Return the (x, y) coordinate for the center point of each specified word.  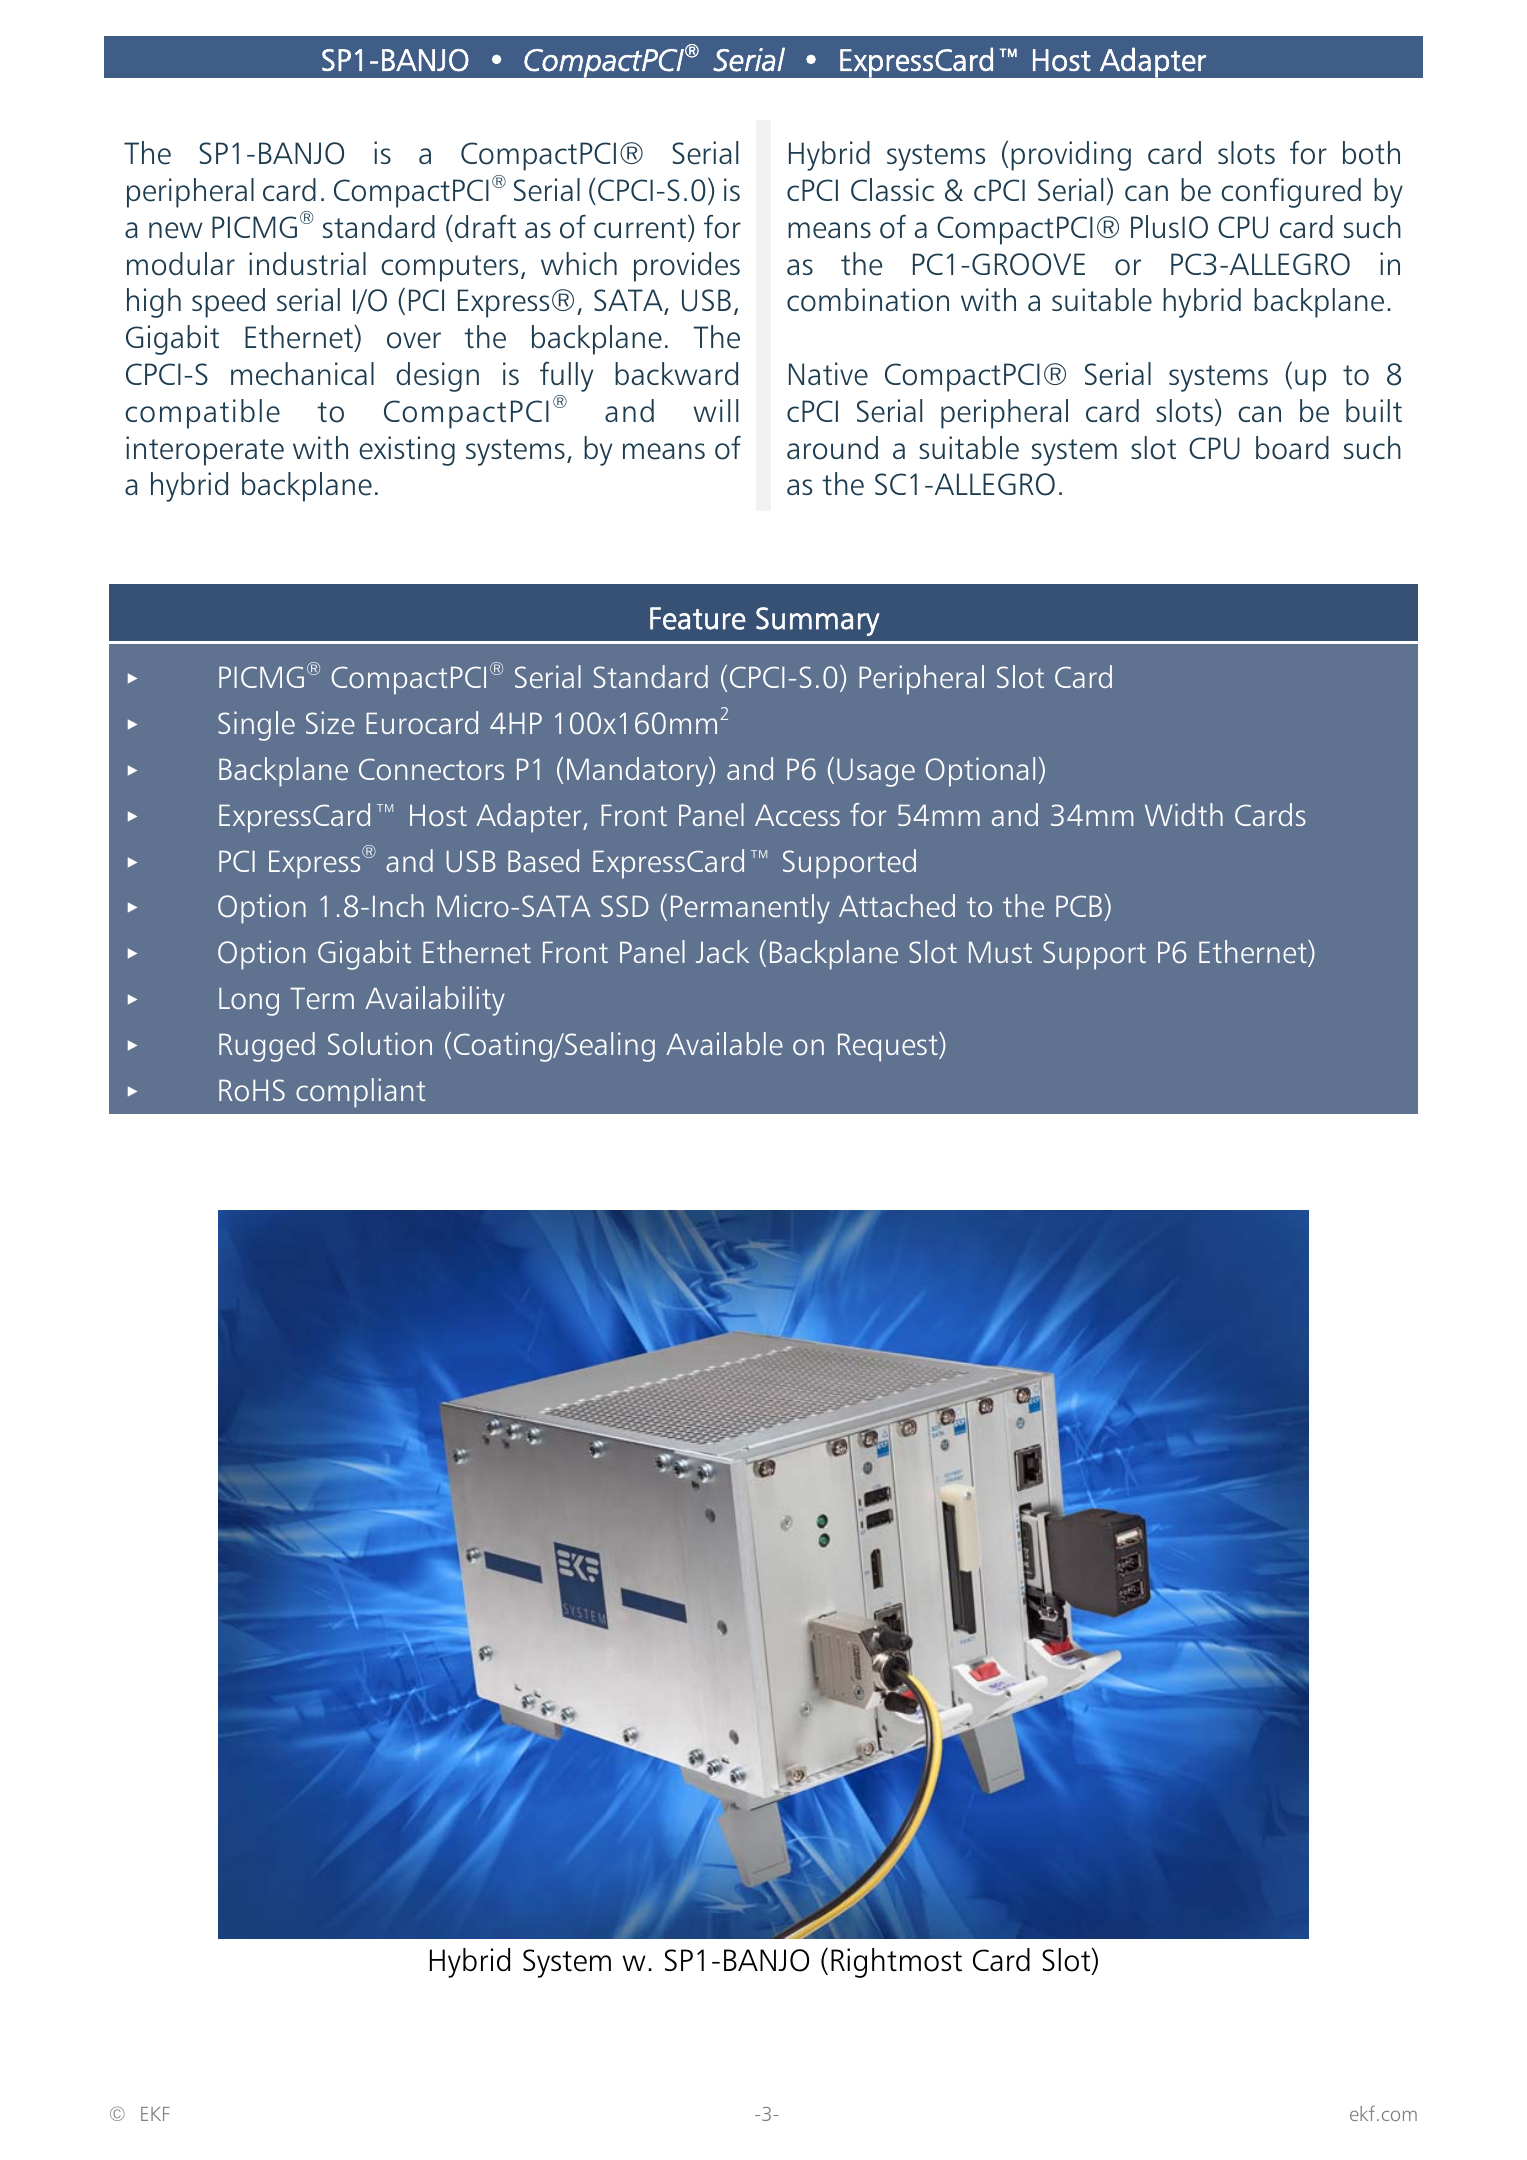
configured (1291, 193)
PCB (1079, 906)
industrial (307, 263)
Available (724, 1043)
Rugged (267, 1047)
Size (330, 722)
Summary (817, 621)
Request (889, 1047)
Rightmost (896, 1963)
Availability (435, 1001)
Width (1184, 814)
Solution (380, 1043)
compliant (360, 1093)
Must (1000, 952)
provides (687, 267)
